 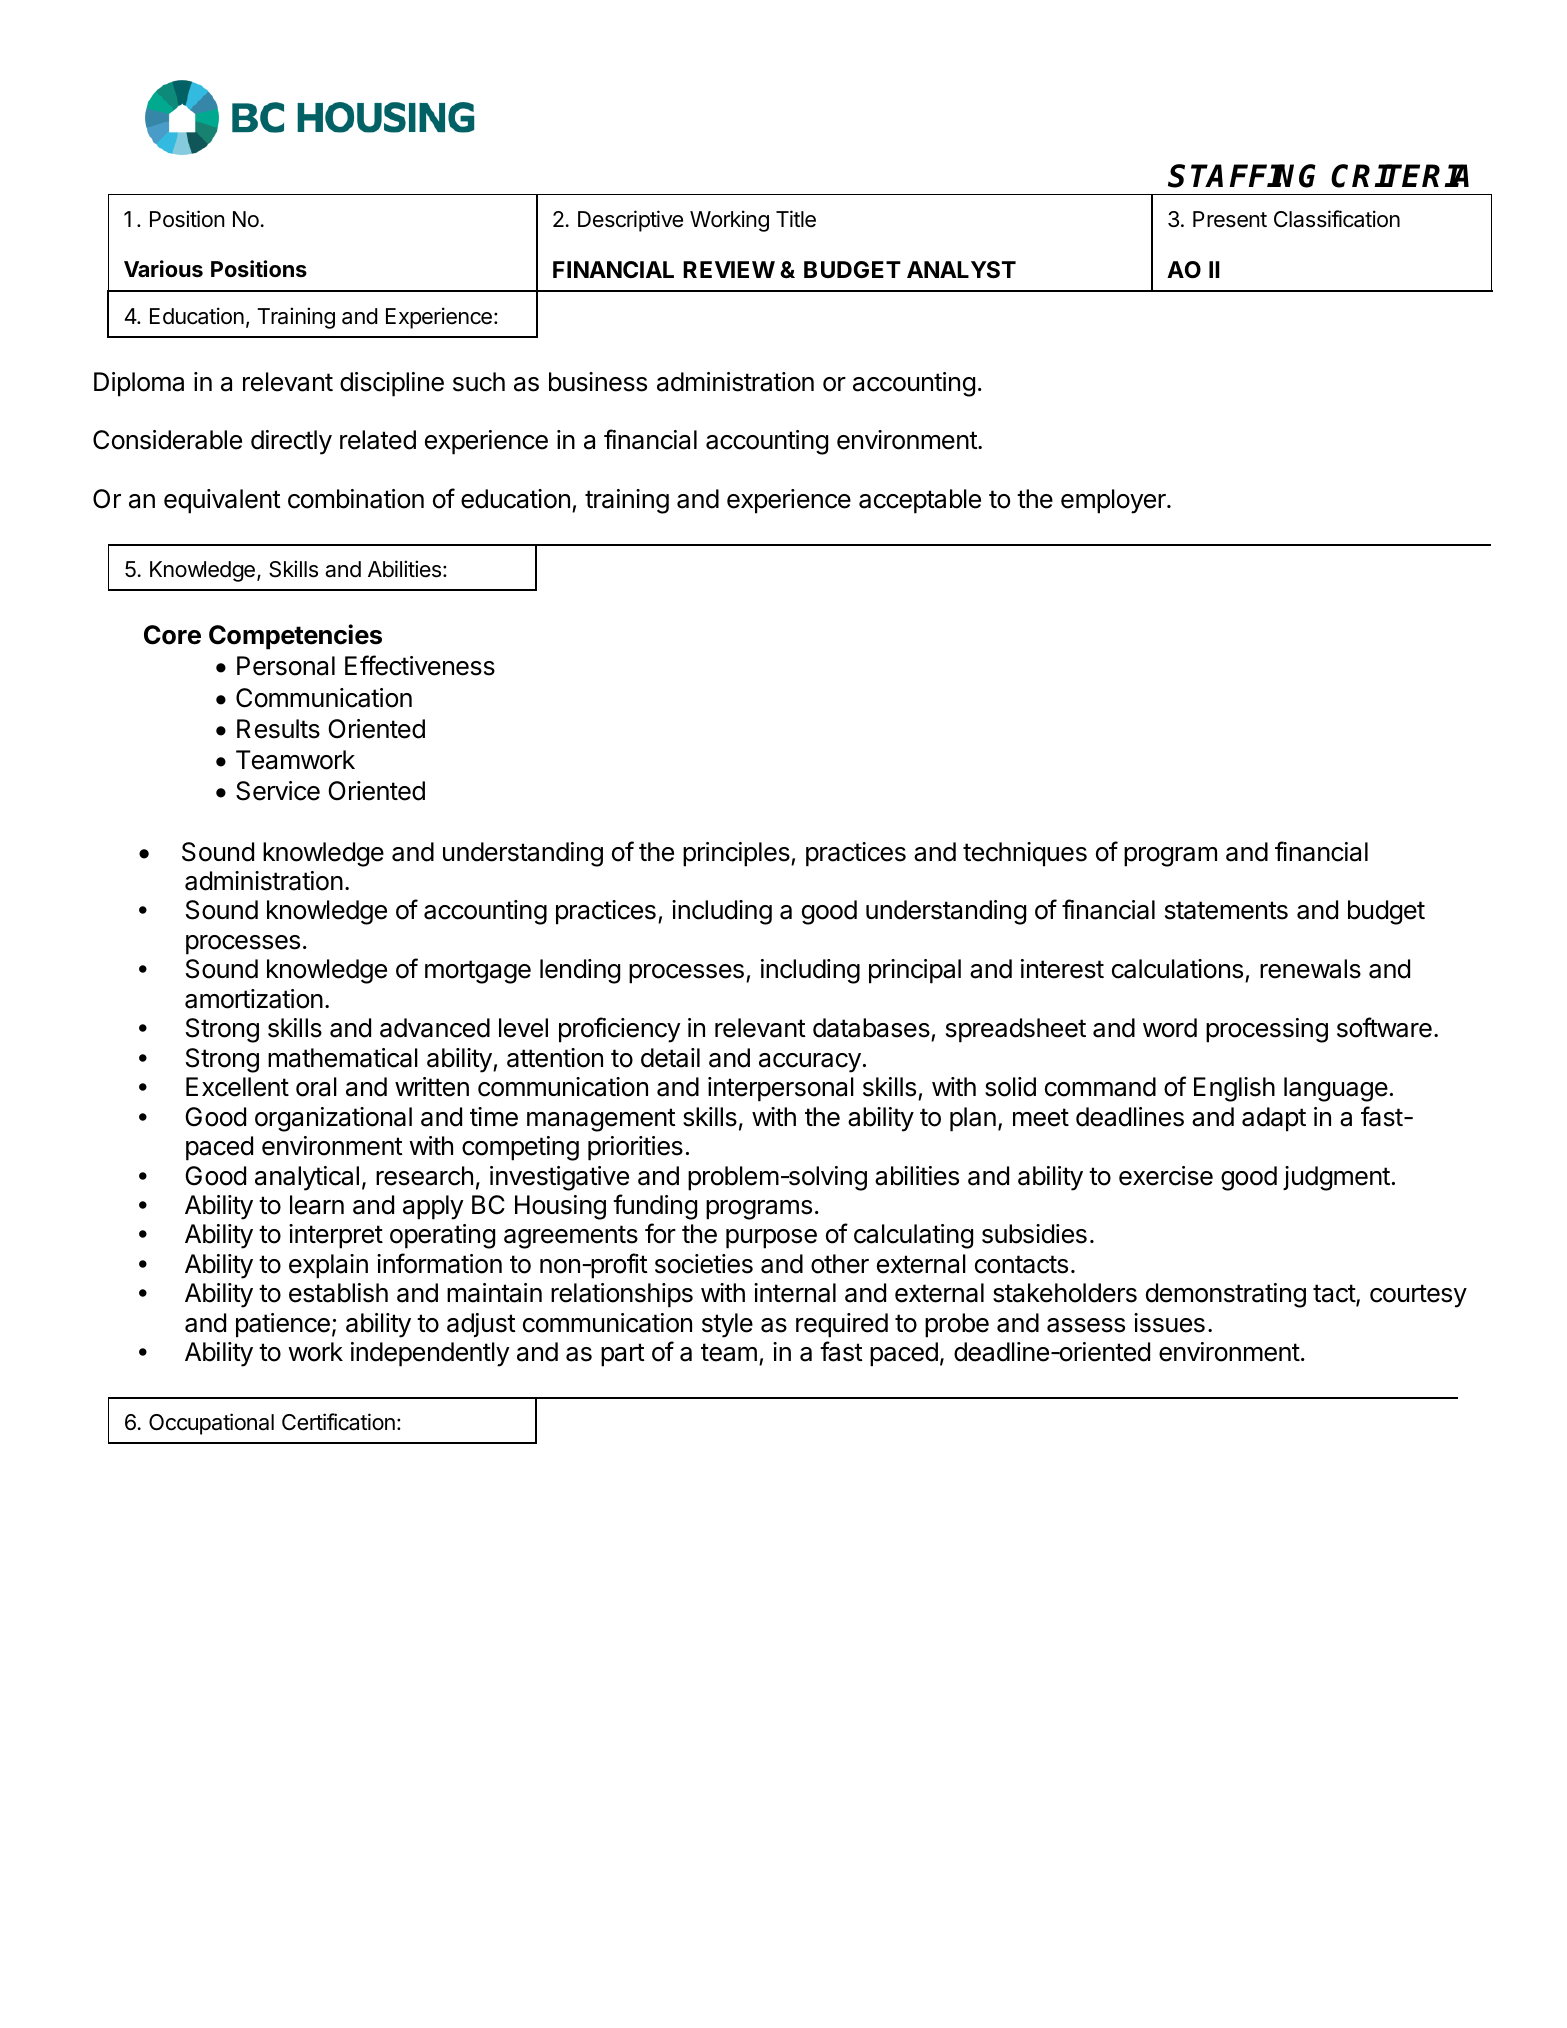 What do you see at coordinates (737, 854) in the document?
I see `principles` at bounding box center [737, 854].
